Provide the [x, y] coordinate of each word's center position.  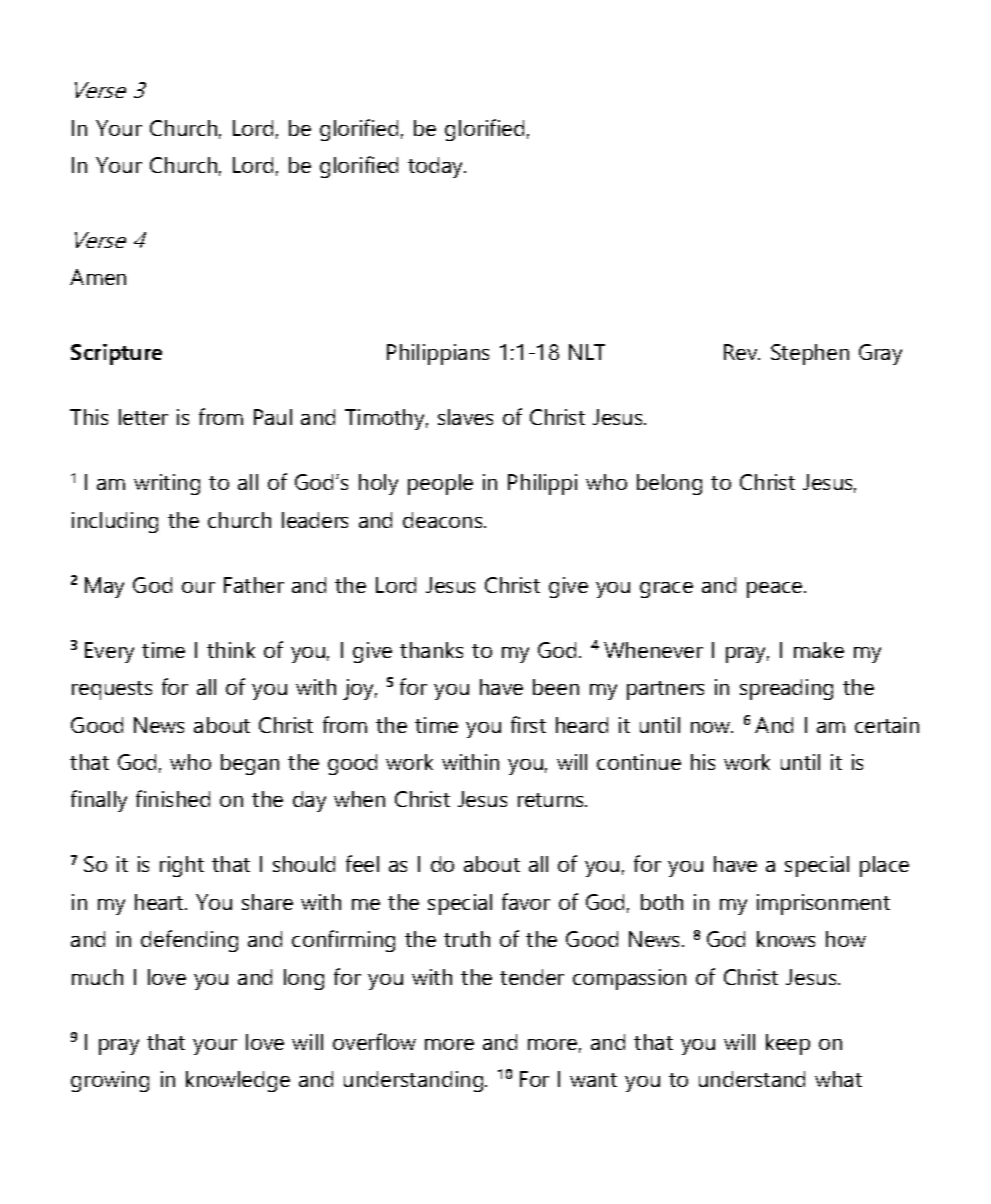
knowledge [238, 1081]
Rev [742, 352]
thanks [431, 650]
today [437, 167]
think [231, 650]
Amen [98, 277]
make [819, 650]
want [593, 1080]
